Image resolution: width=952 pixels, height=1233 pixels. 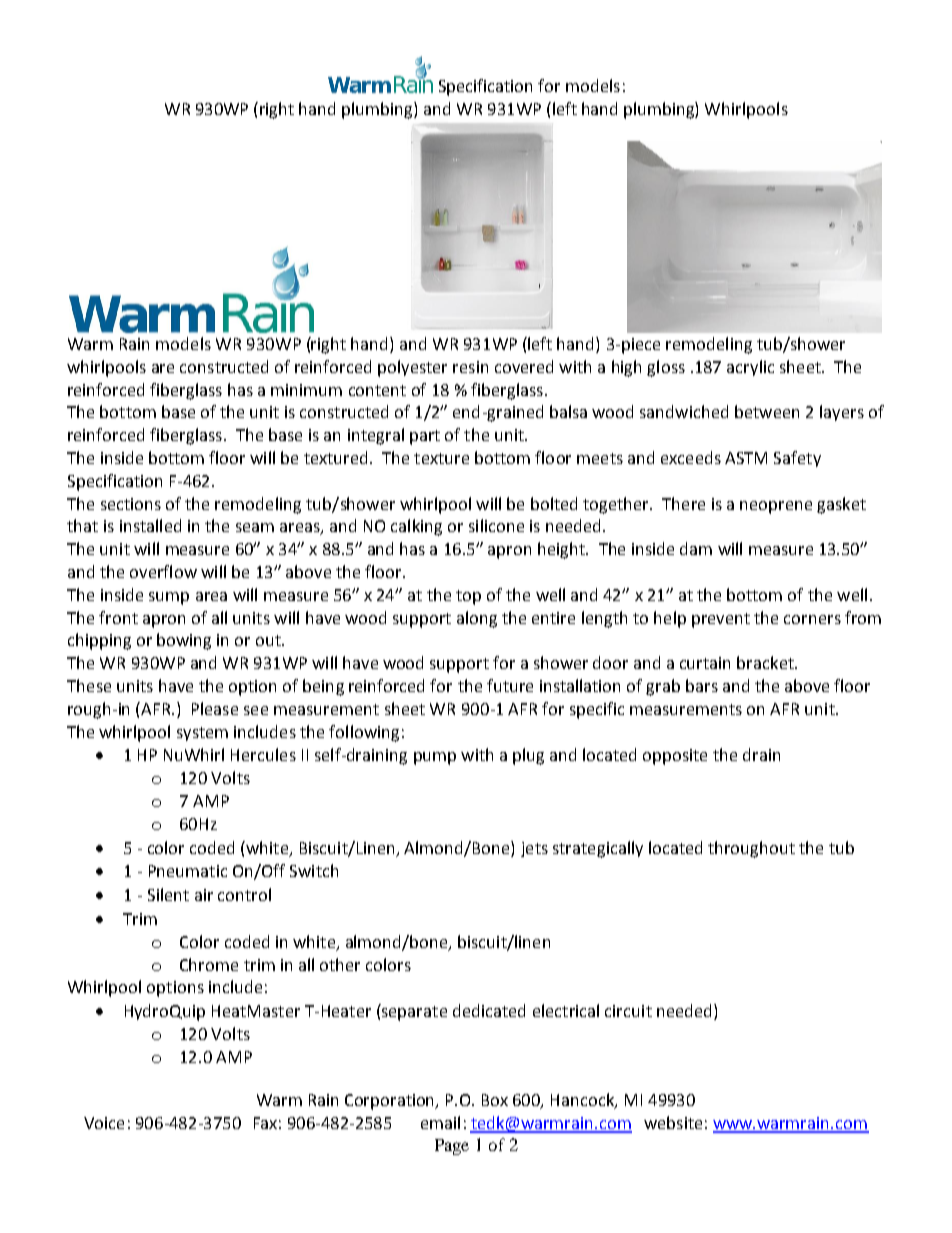 What do you see at coordinates (209, 964) in the screenshot?
I see `Chrome` at bounding box center [209, 964].
